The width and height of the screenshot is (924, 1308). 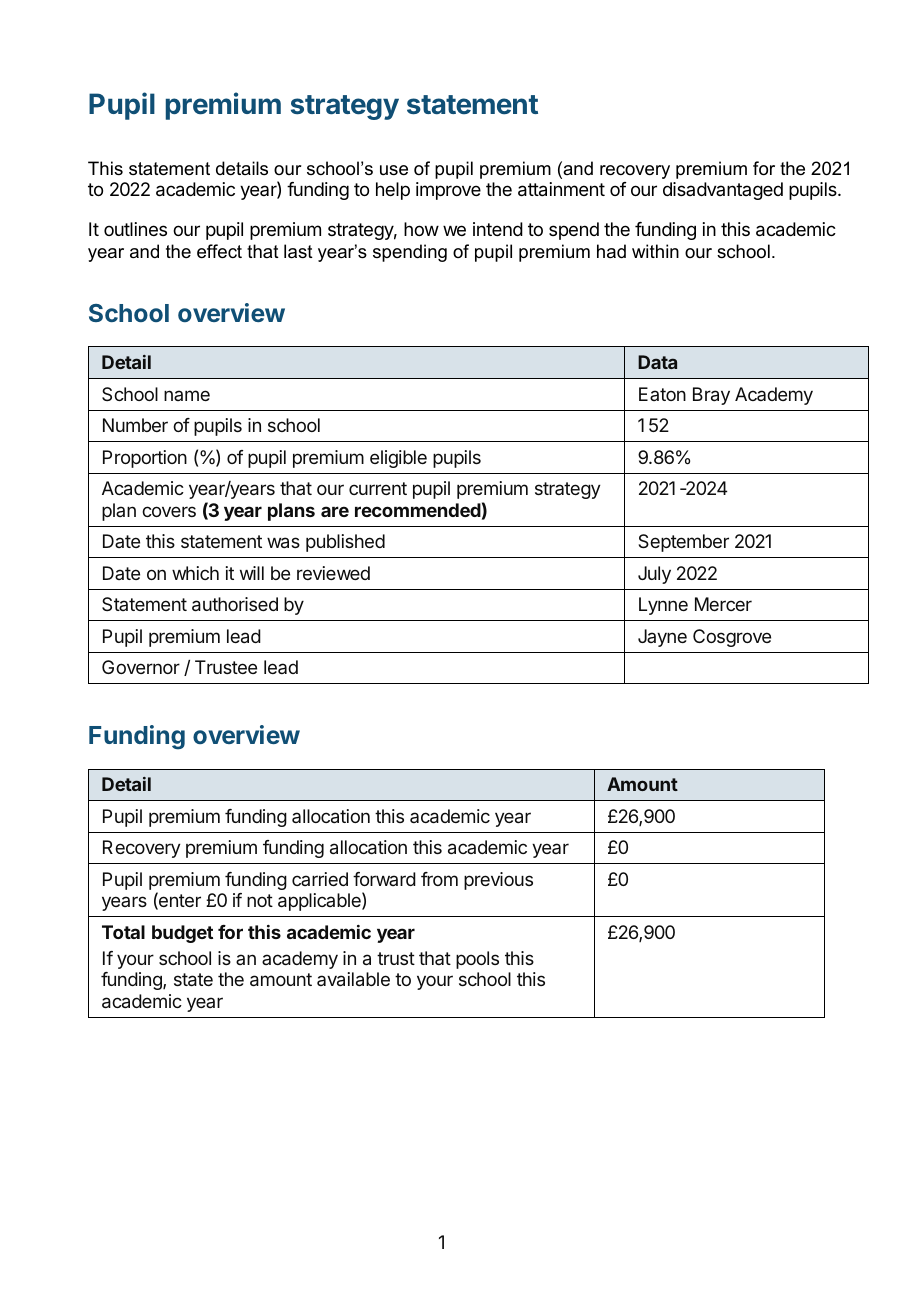 What do you see at coordinates (662, 394) in the screenshot?
I see `Eaton` at bounding box center [662, 394].
